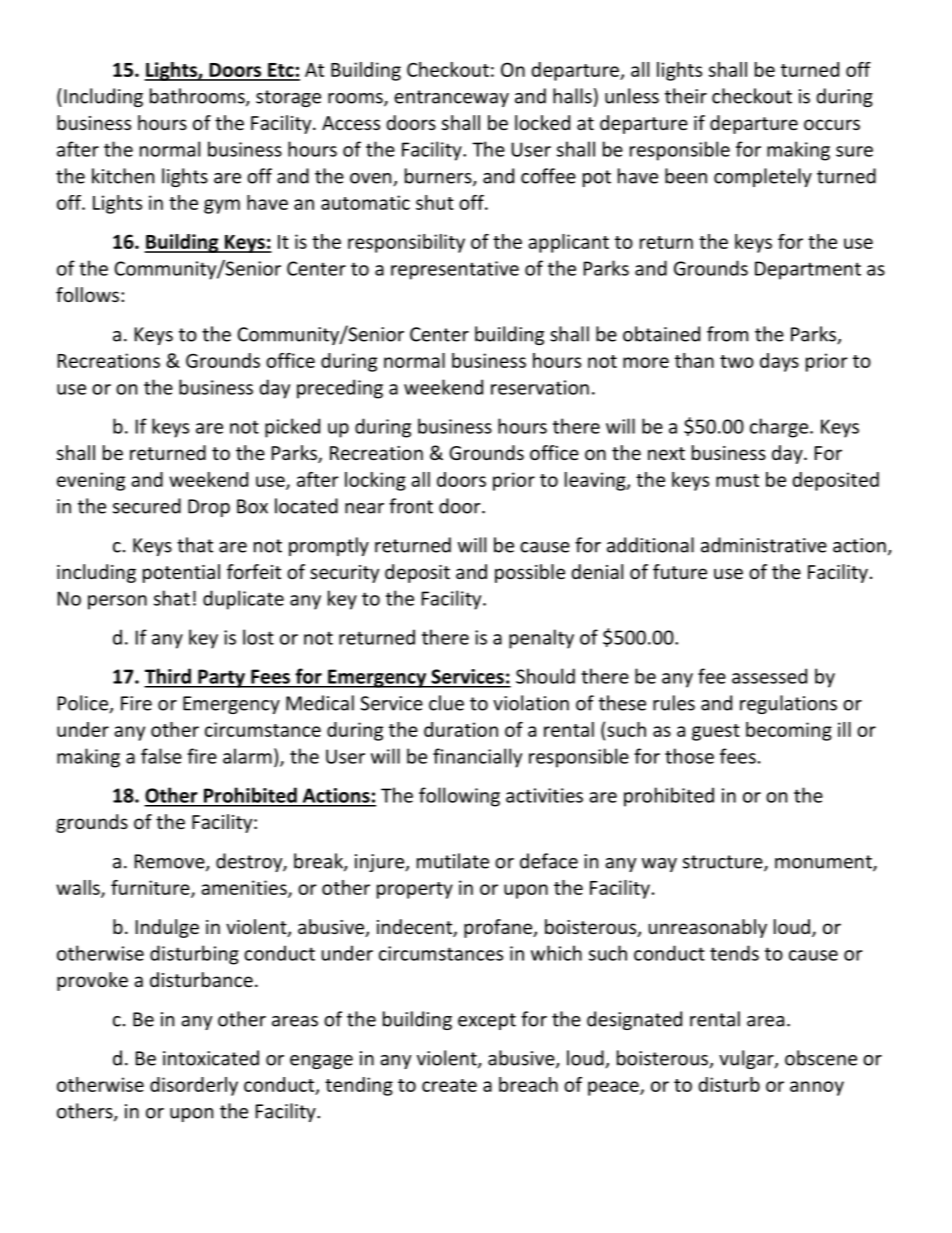 The image size is (952, 1233). Describe the element at coordinates (821, 1058) in the screenshot. I see `obscene` at that location.
